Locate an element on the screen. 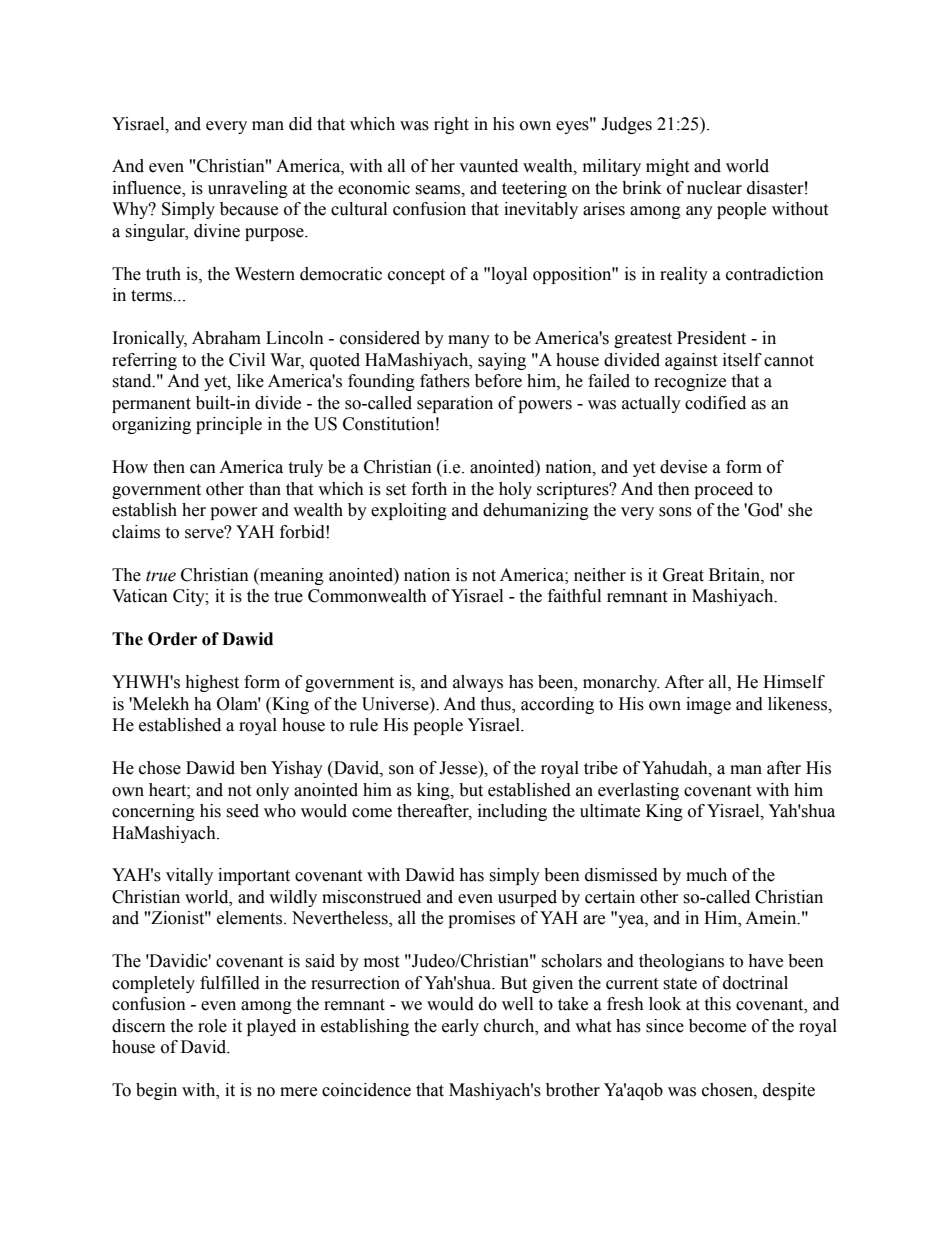 The image size is (952, 1233). nuclear is located at coordinates (714, 188).
